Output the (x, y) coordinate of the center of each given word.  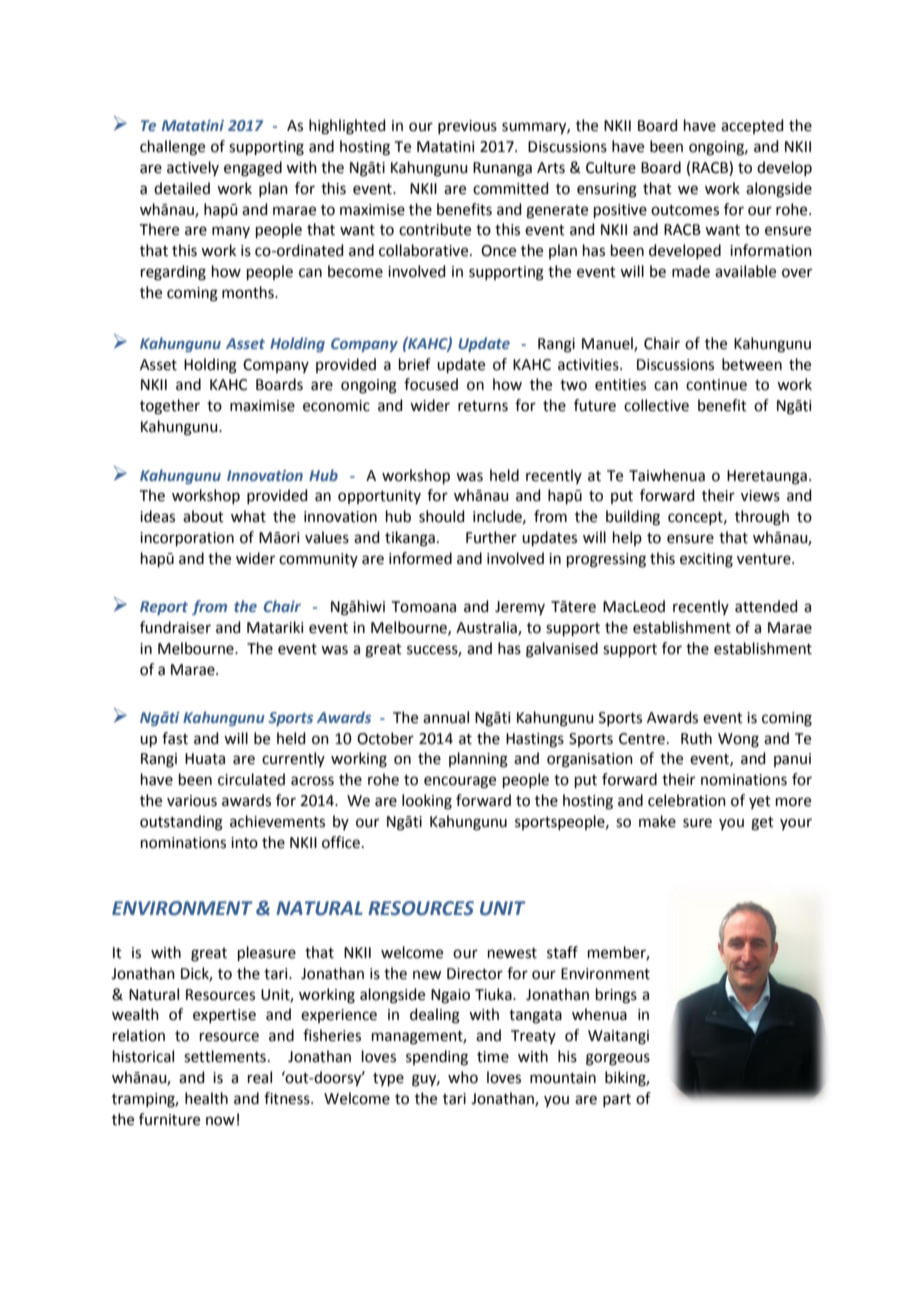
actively (193, 168)
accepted (752, 126)
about (203, 516)
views (760, 496)
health (206, 1098)
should (442, 516)
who (463, 1077)
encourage (460, 782)
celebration (687, 800)
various (192, 801)
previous (467, 127)
